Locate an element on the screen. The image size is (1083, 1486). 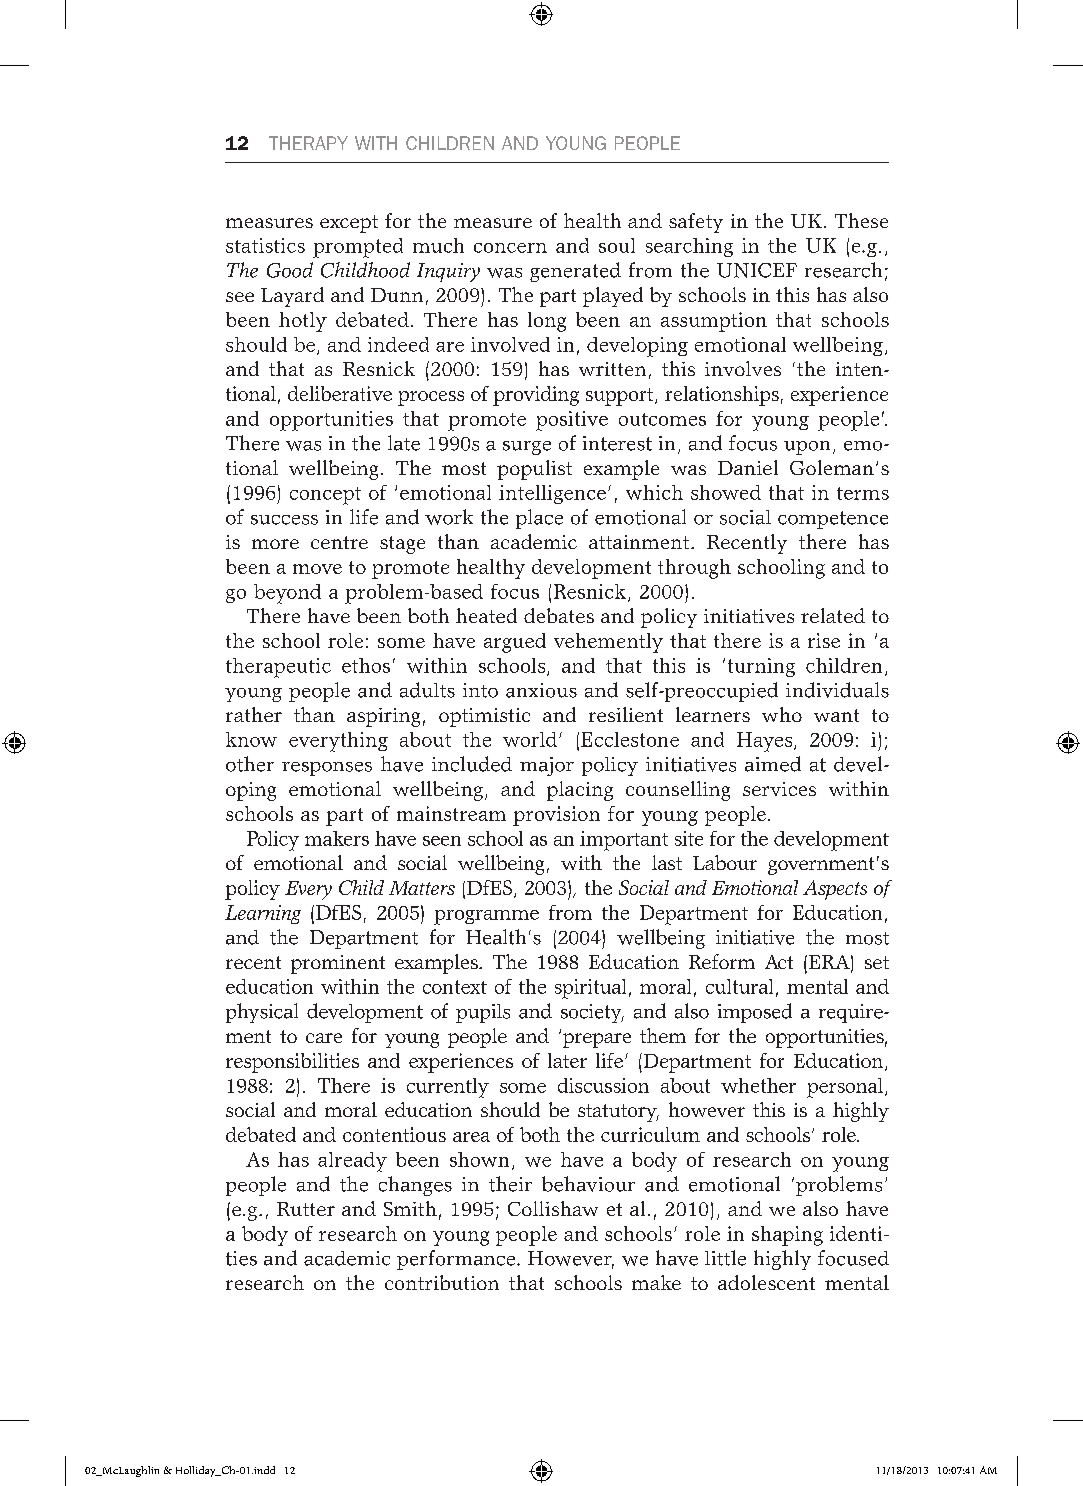
These is located at coordinates (861, 220).
